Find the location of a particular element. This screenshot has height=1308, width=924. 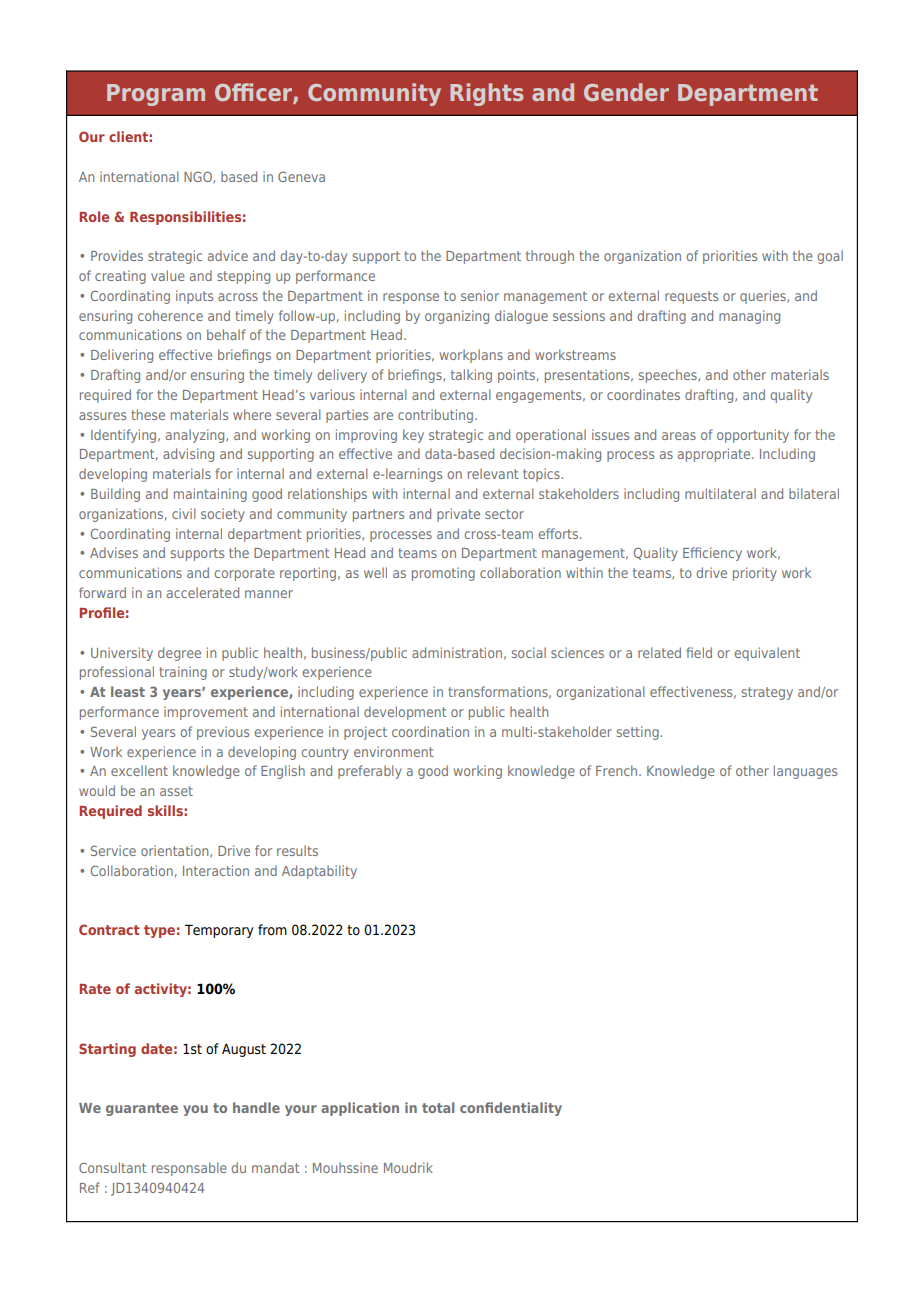

Rights is located at coordinates (486, 94).
